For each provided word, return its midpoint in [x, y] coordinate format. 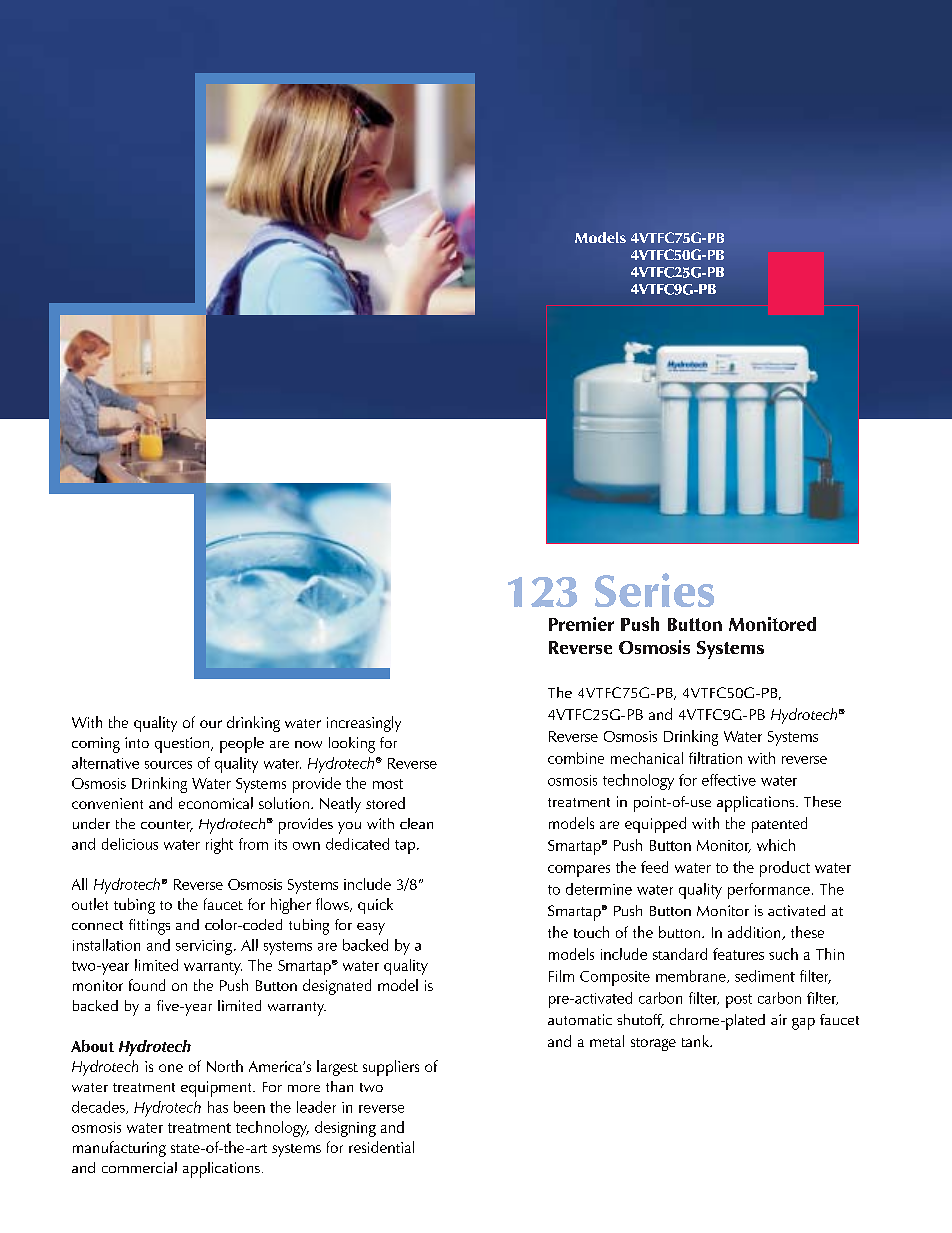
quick [375, 906]
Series [654, 590]
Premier [581, 624]
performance [769, 891]
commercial [139, 1167]
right [219, 846]
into [137, 742]
